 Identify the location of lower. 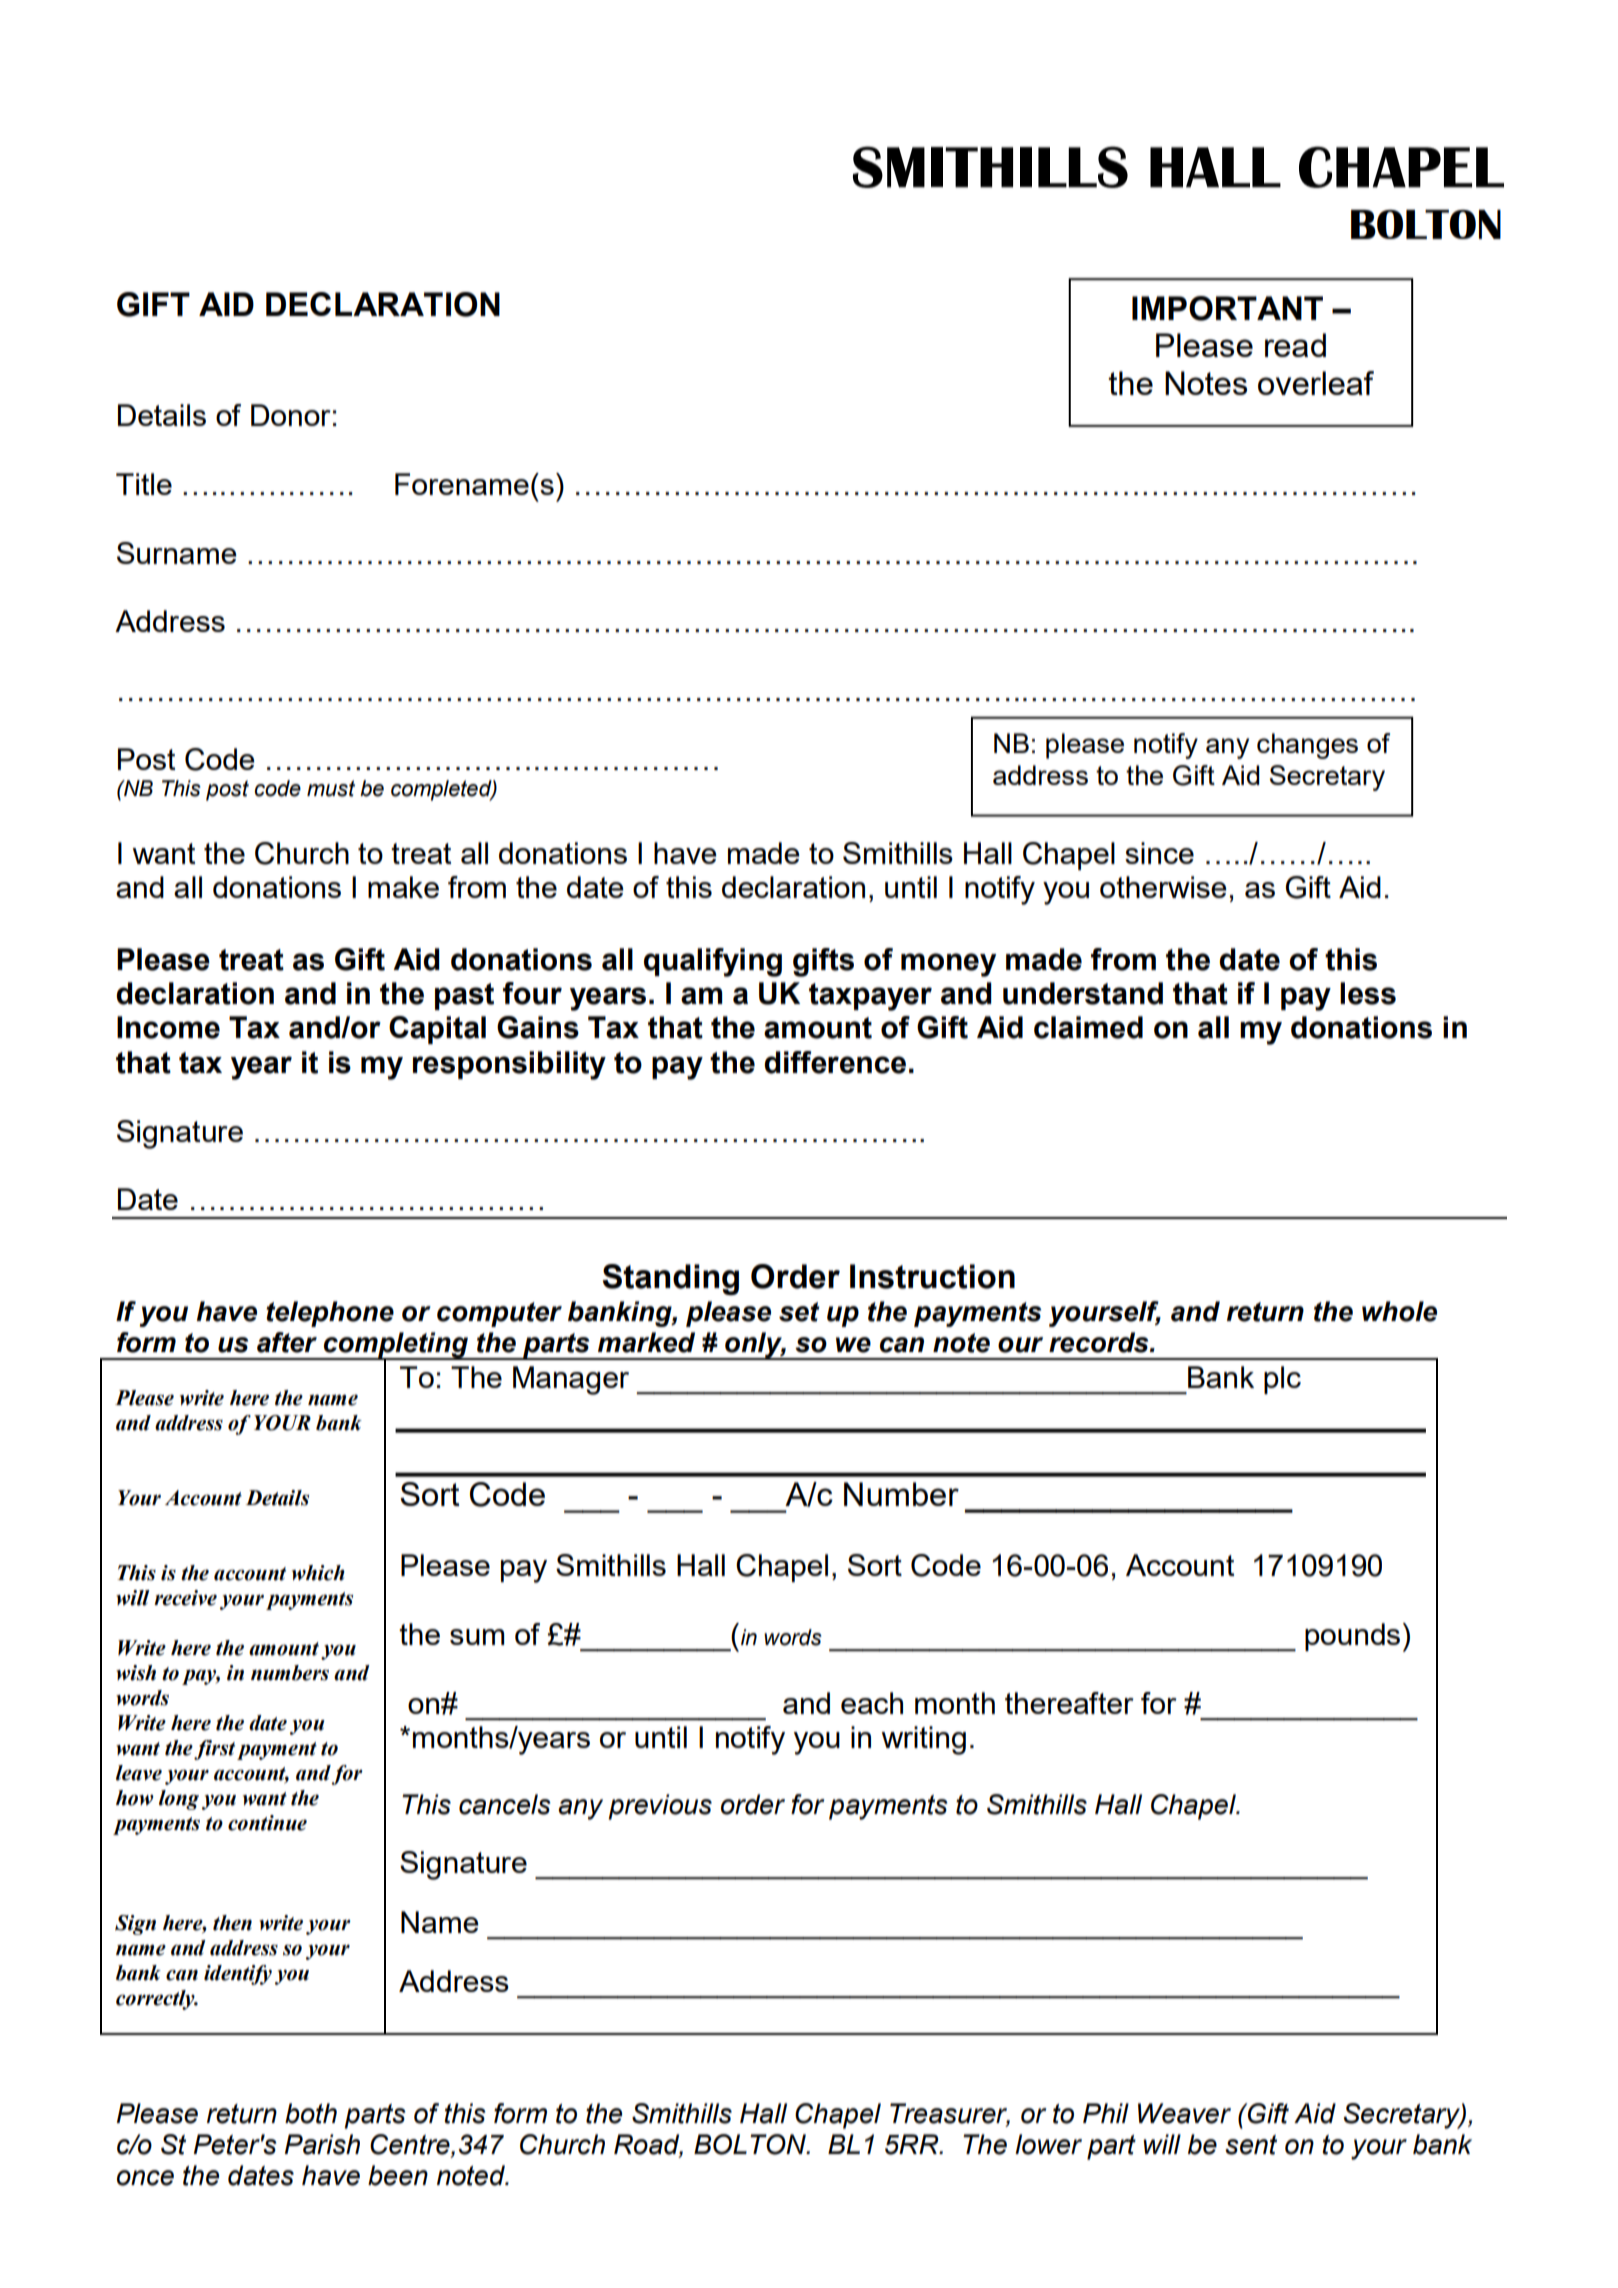
(1048, 2144).
